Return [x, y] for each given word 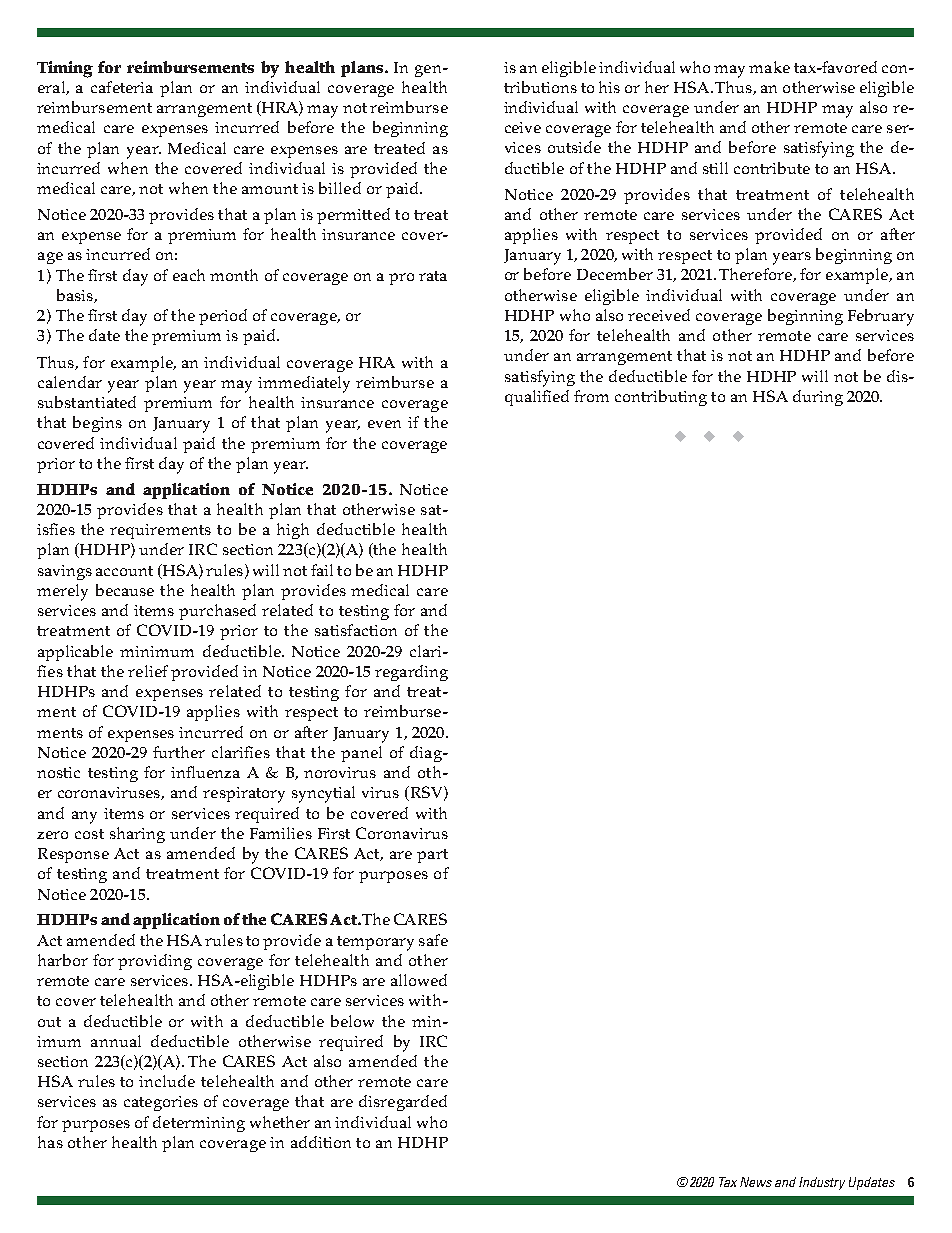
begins [97, 424]
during [818, 398]
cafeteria [122, 87]
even [384, 424]
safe [433, 940]
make [769, 67]
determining [199, 1124]
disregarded [403, 1103]
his [609, 87]
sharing [137, 835]
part [432, 856]
